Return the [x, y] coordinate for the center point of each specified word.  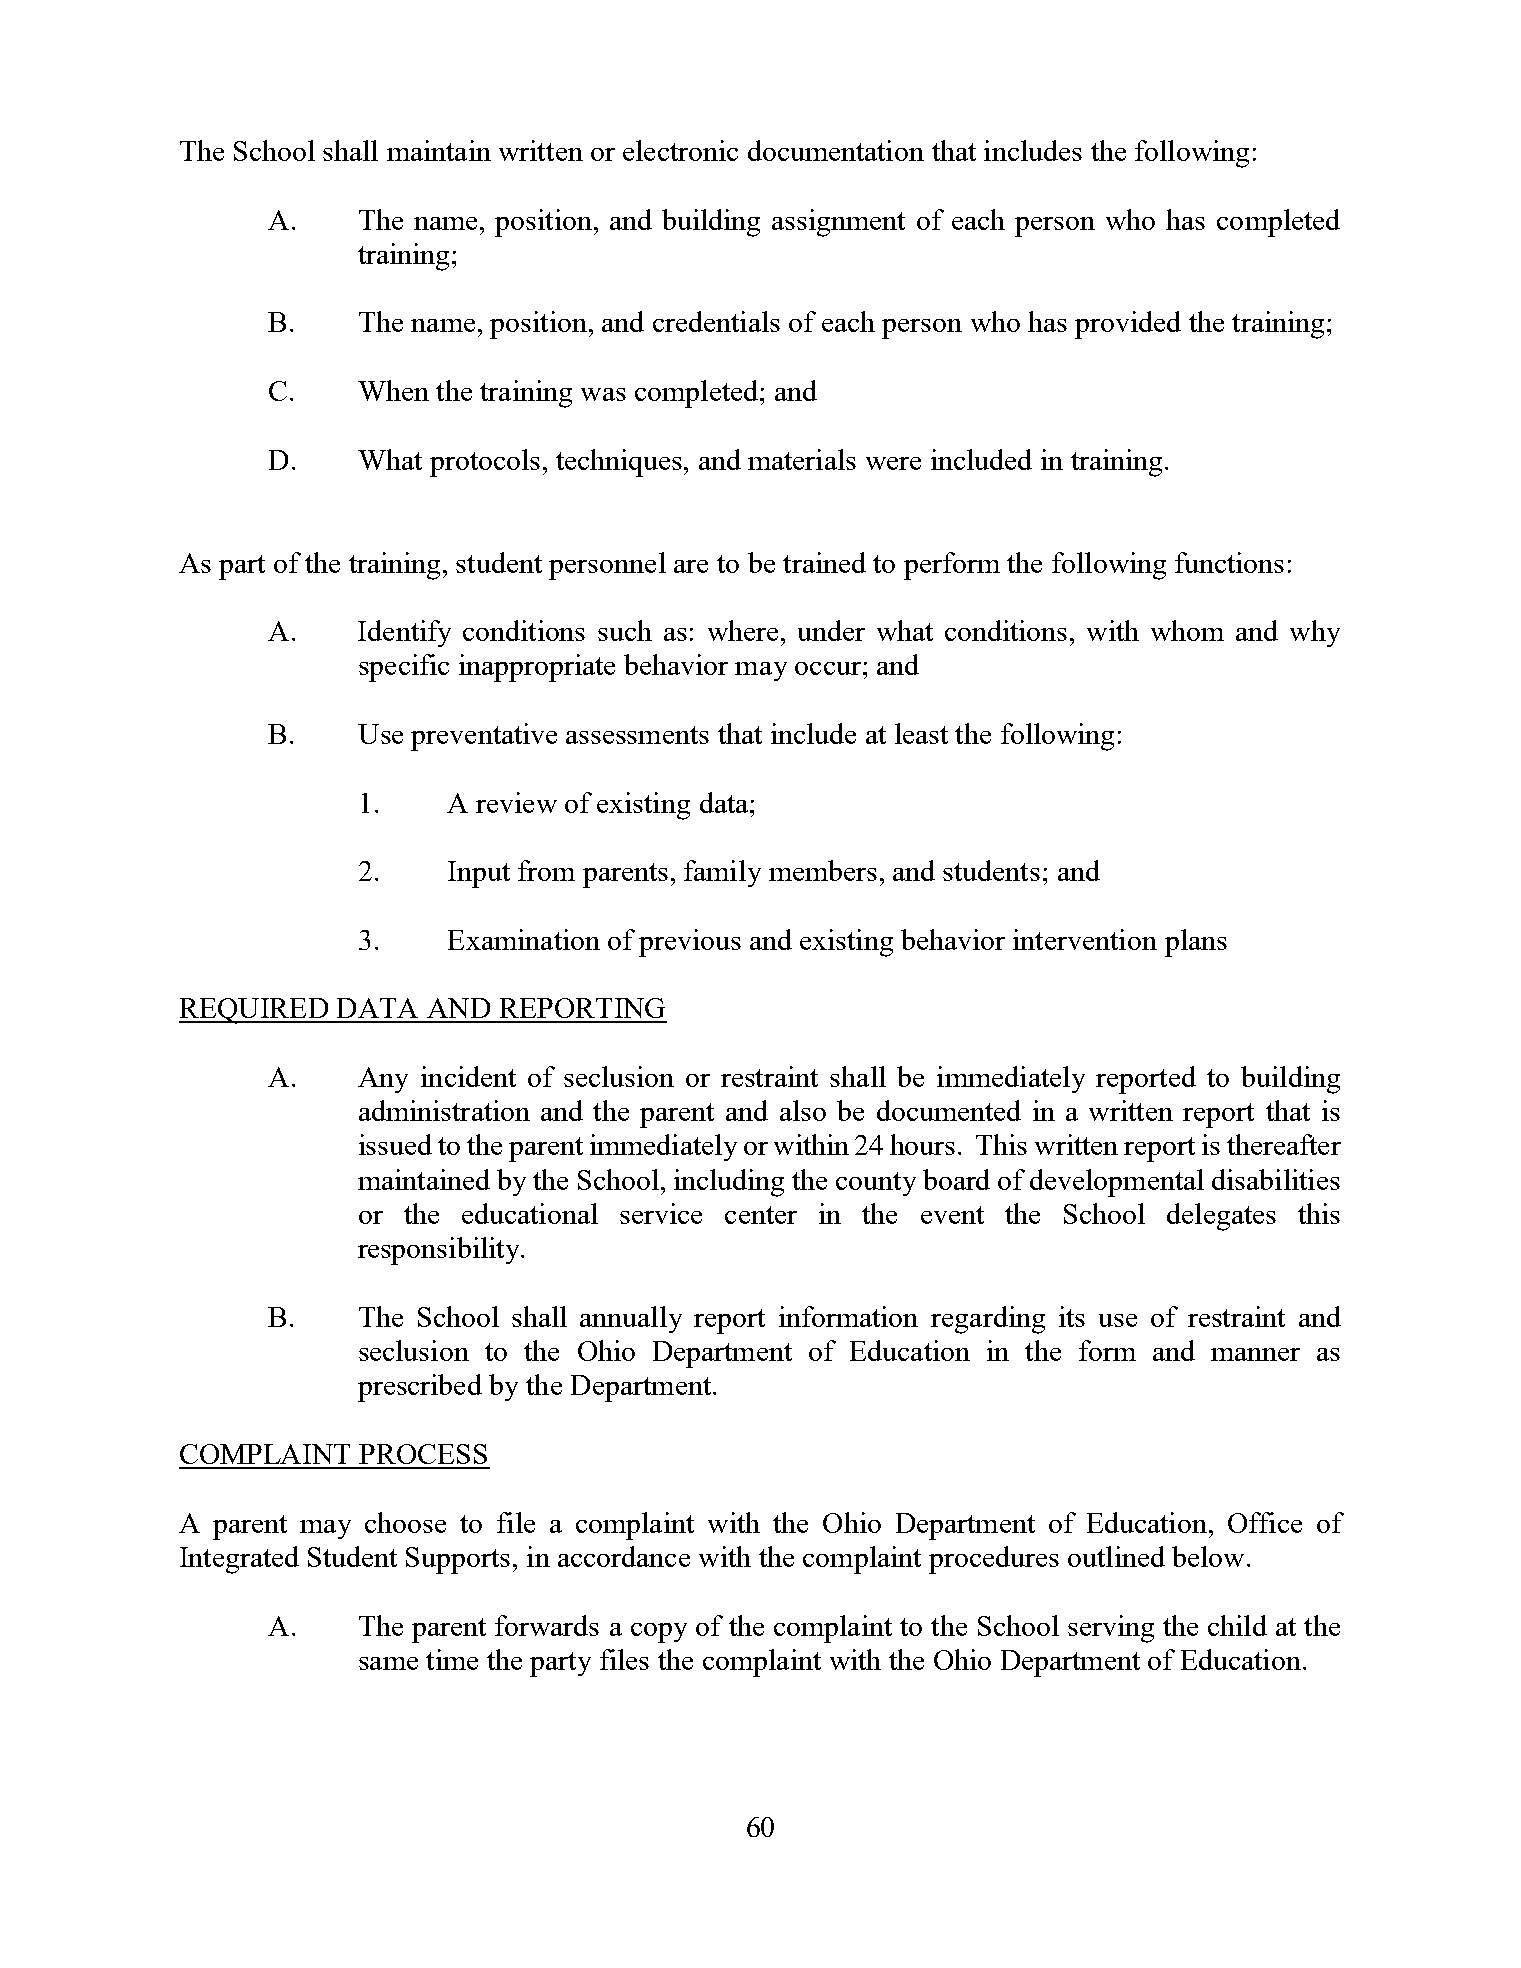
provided [1128, 325]
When [393, 390]
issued [395, 1144]
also [803, 1110]
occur [828, 668]
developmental [1117, 1183]
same [388, 1663]
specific [404, 668]
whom [1187, 630]
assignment [838, 223]
